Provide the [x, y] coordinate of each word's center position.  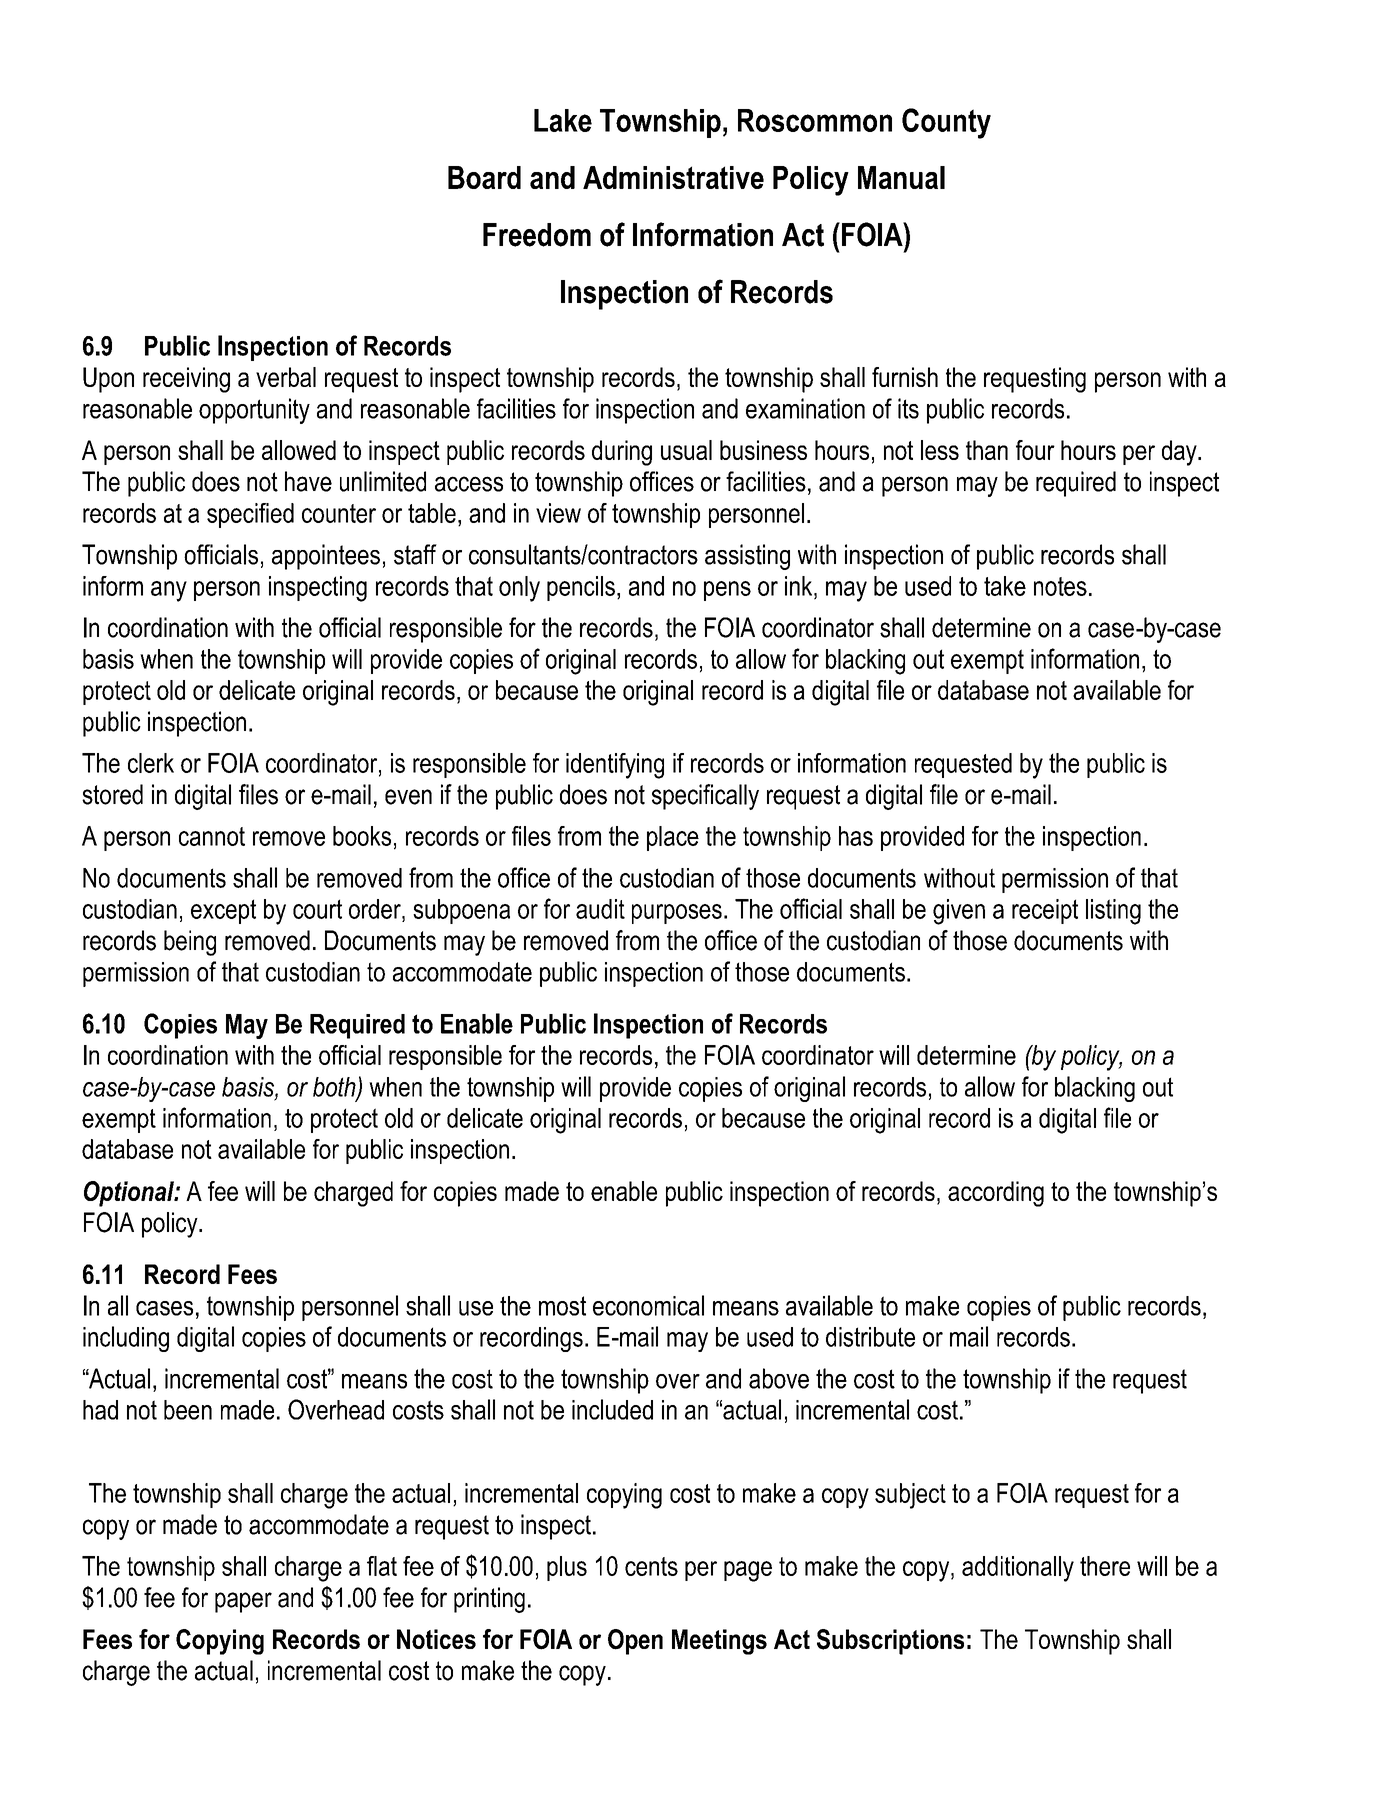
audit [600, 909]
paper [243, 1602]
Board [484, 177]
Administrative [673, 177]
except [223, 911]
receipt [1045, 911]
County [946, 123]
